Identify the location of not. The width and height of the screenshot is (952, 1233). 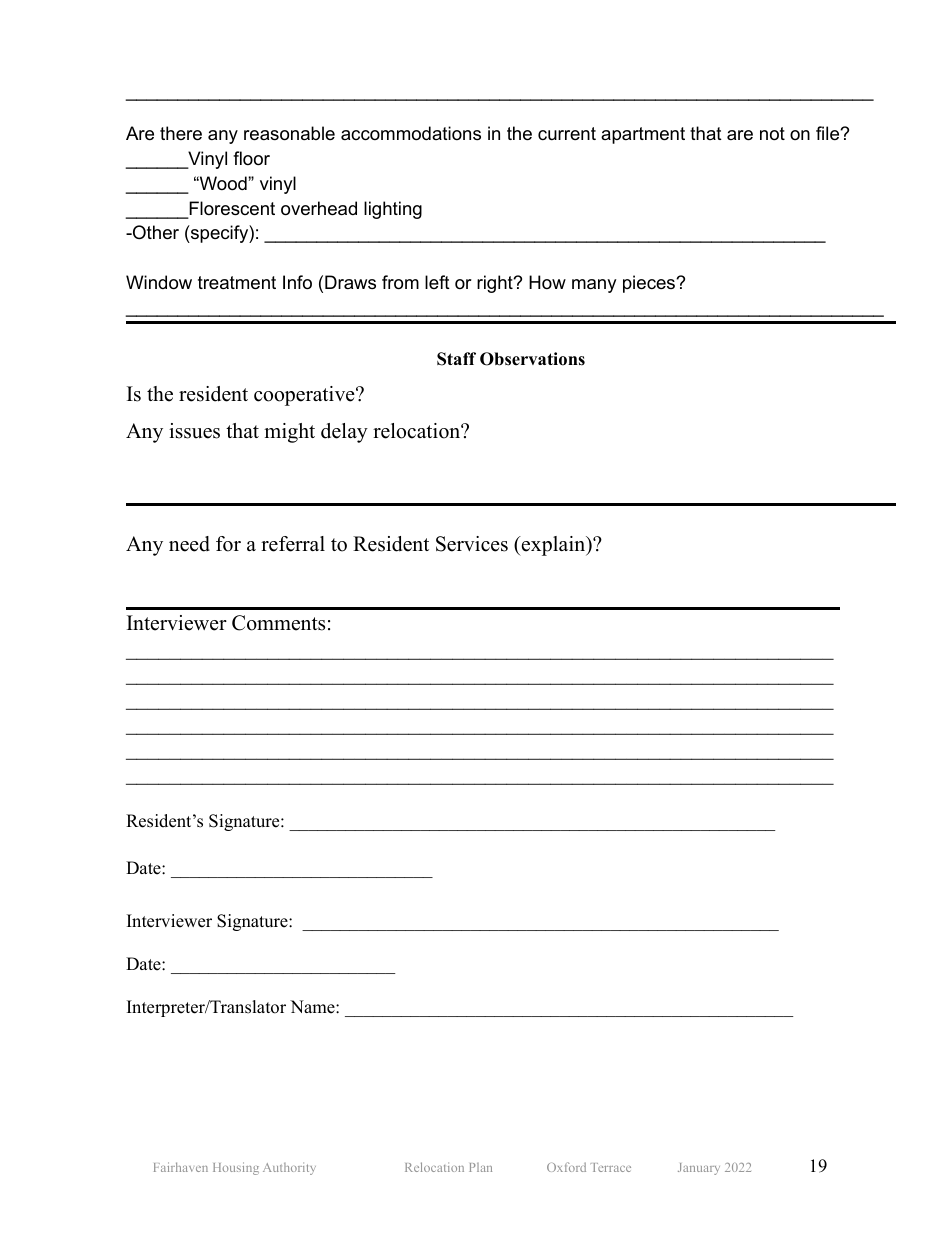
(772, 134).
